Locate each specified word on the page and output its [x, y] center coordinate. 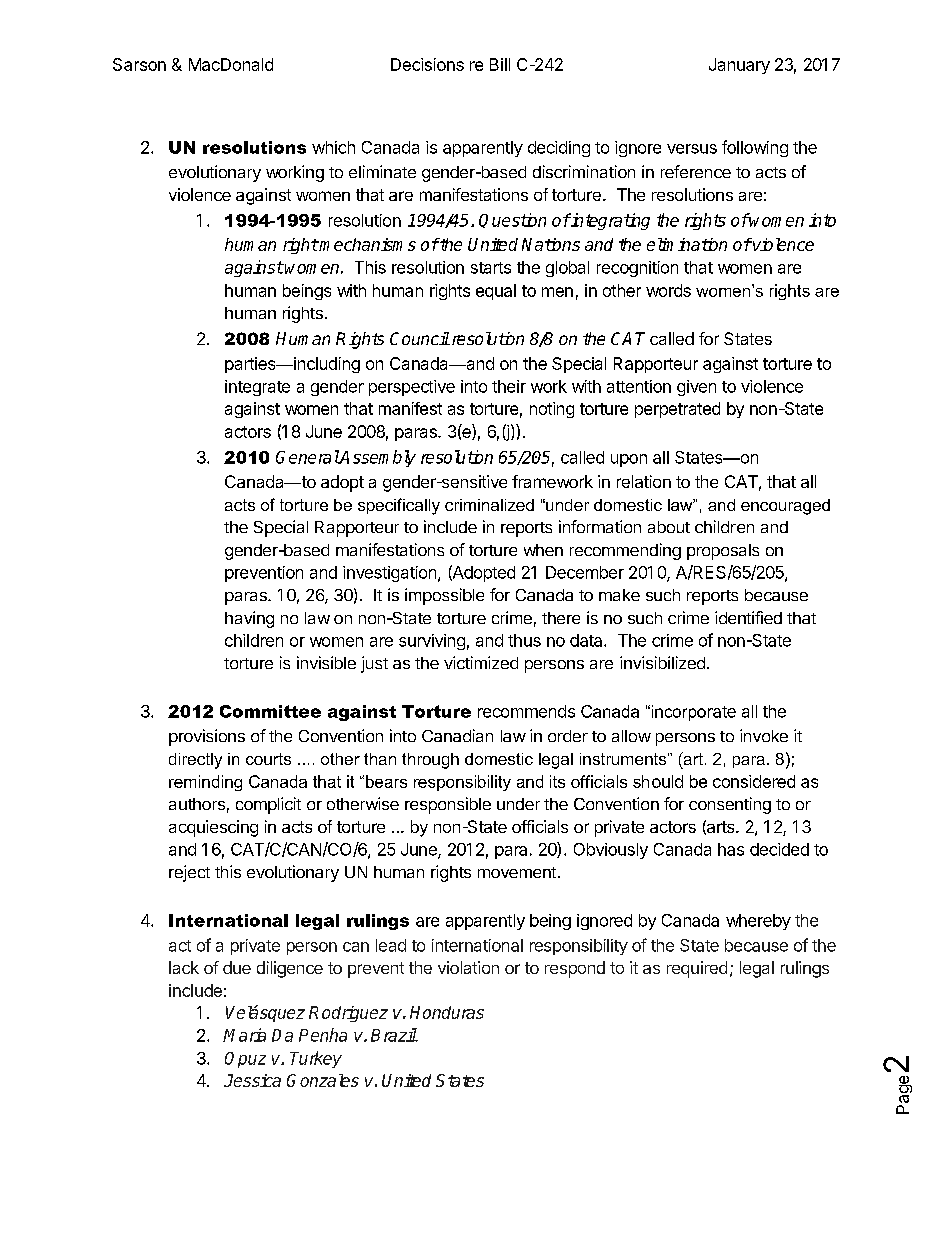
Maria [244, 1035]
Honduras [447, 1012]
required [697, 969]
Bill [500, 64]
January [739, 66]
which [333, 147]
